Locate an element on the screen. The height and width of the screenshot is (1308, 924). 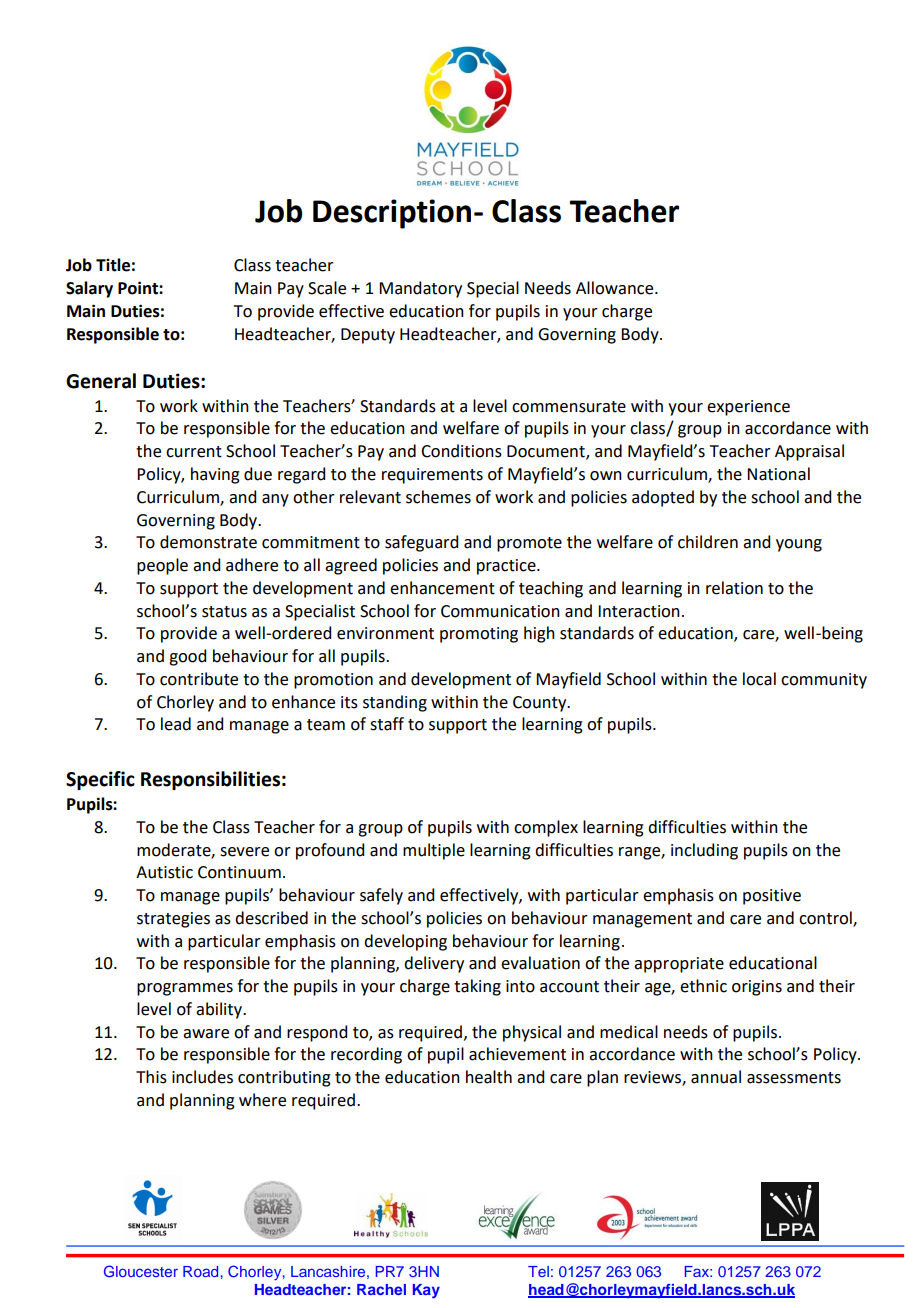
Mandatory is located at coordinates (420, 289).
